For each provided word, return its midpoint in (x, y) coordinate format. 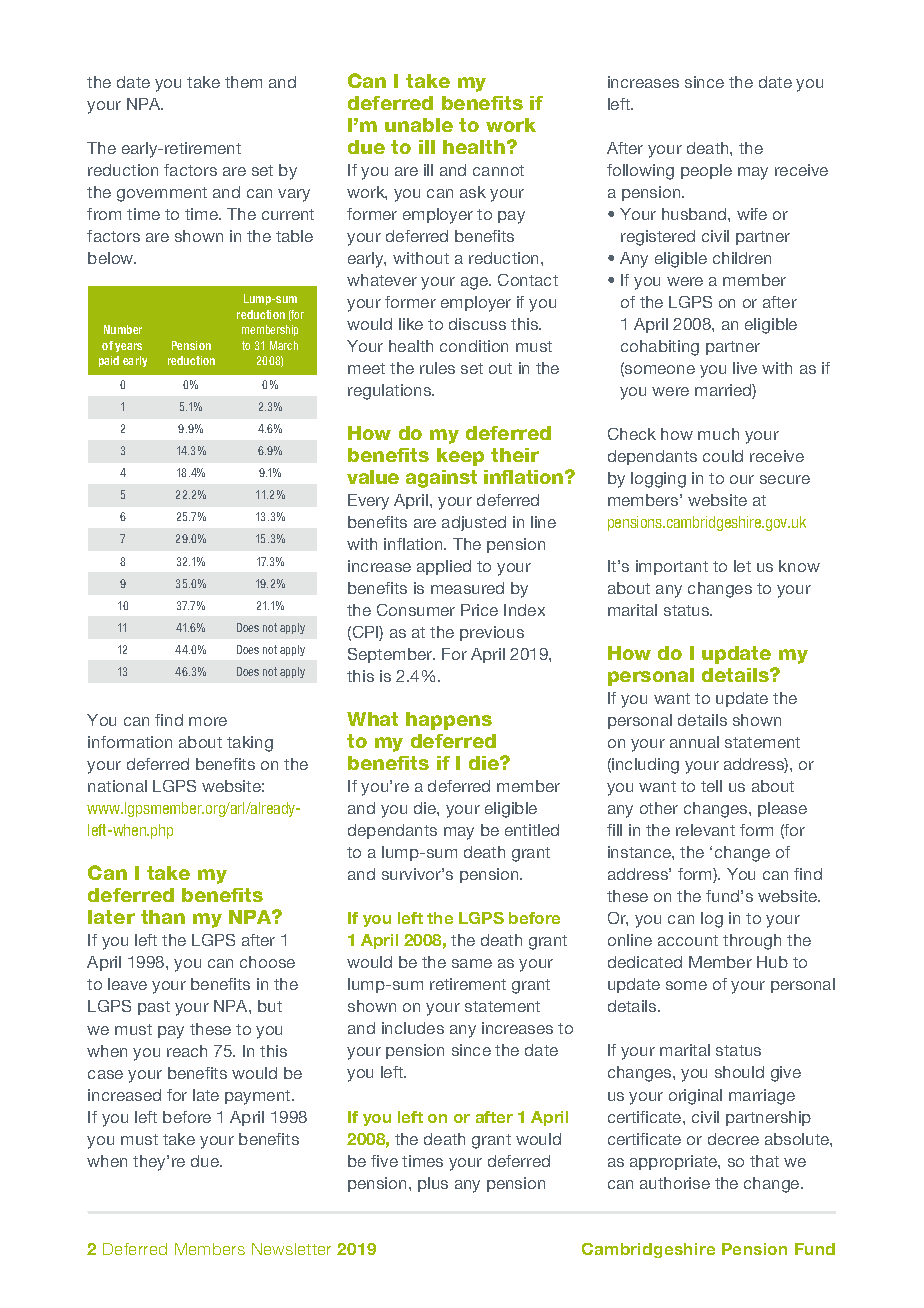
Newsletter (291, 1249)
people (706, 171)
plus (433, 1184)
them (243, 82)
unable (419, 125)
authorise (675, 1183)
